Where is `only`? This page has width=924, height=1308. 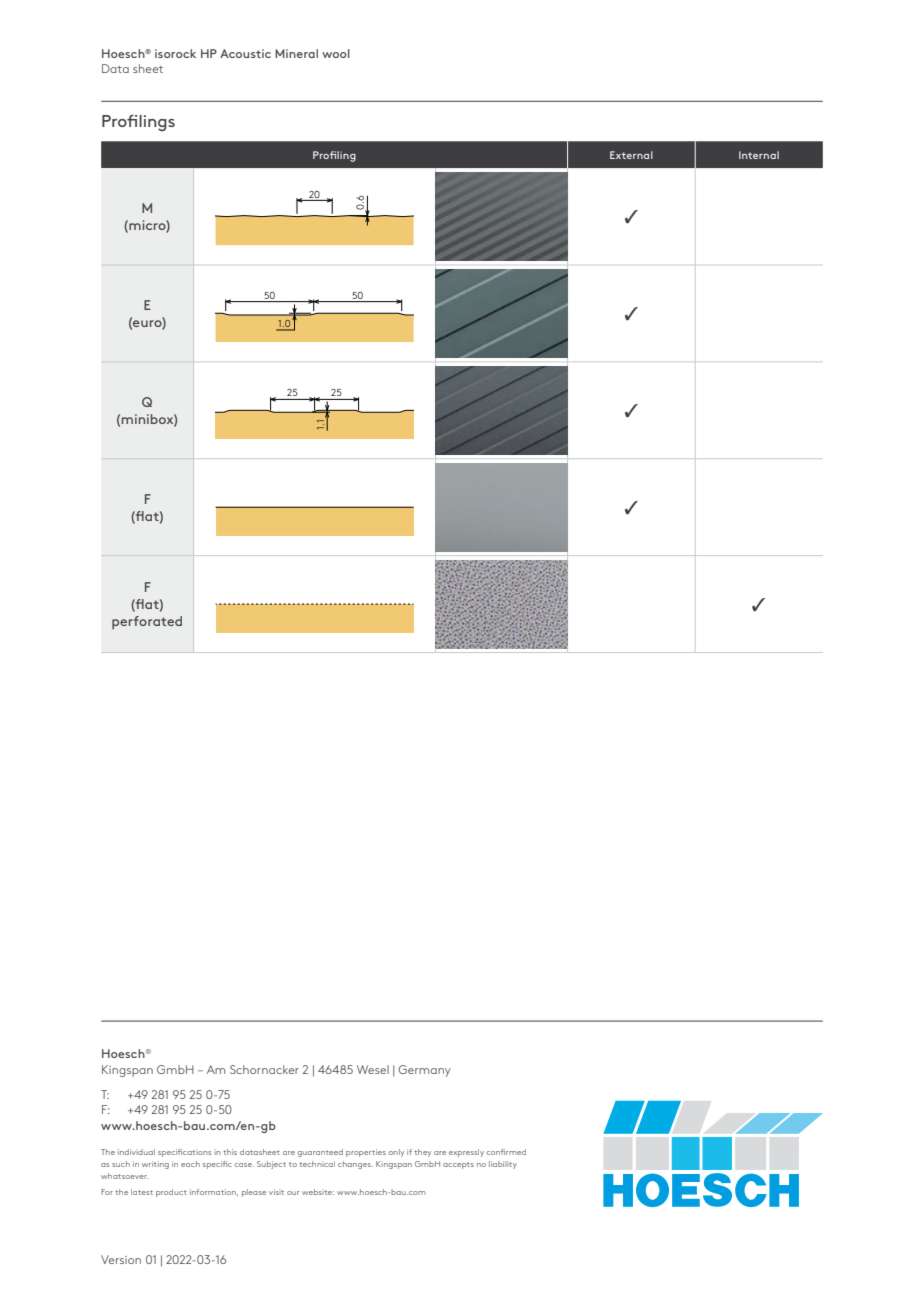
only is located at coordinates (396, 1153).
